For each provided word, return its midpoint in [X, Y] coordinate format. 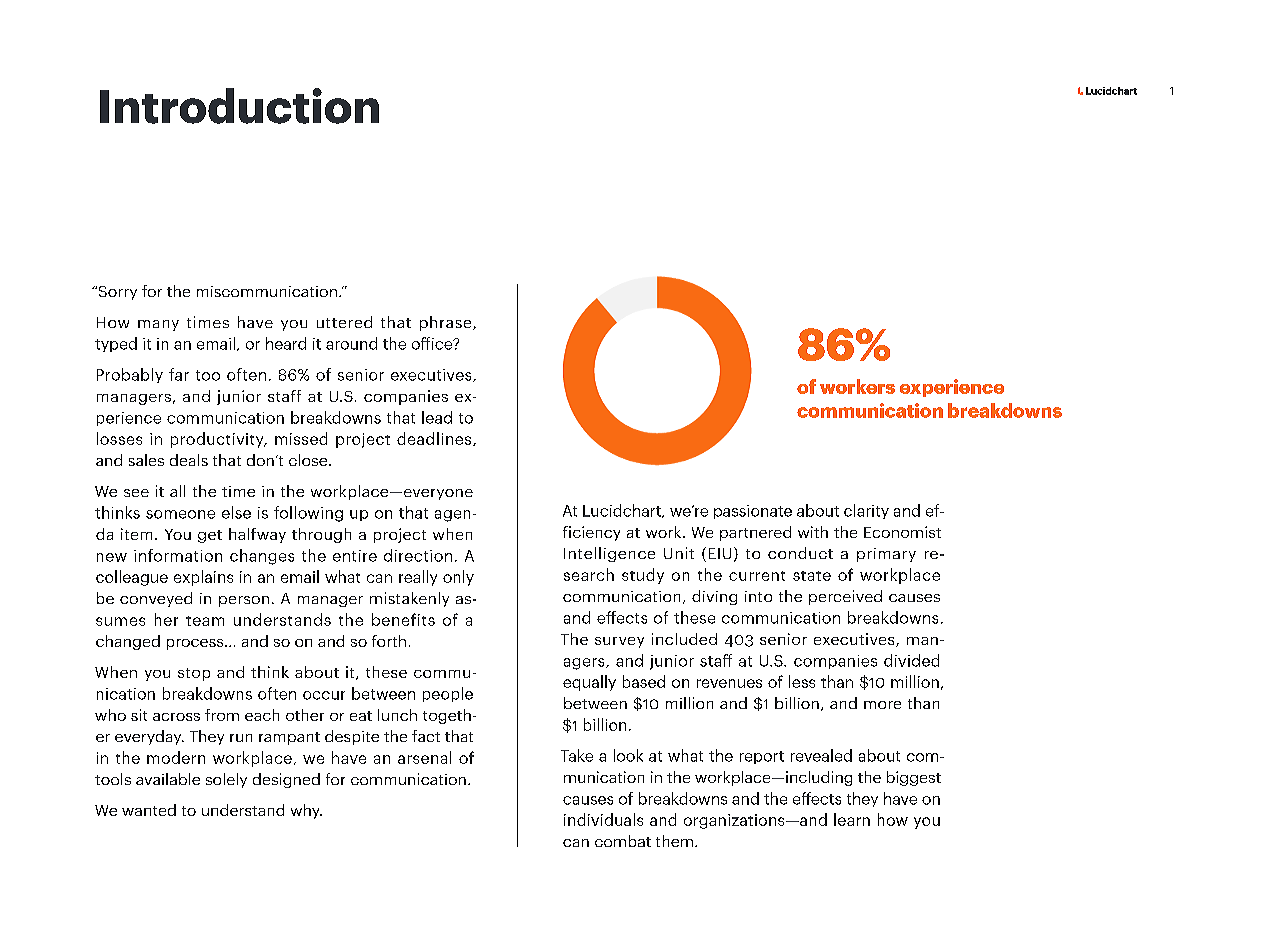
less [802, 681]
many [158, 325]
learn [852, 819]
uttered [344, 322]
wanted [149, 810]
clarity [866, 511]
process [196, 644]
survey [619, 642]
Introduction [239, 106]
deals [189, 460]
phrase [447, 323]
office [433, 343]
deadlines [435, 439]
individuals [603, 819]
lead [437, 417]
